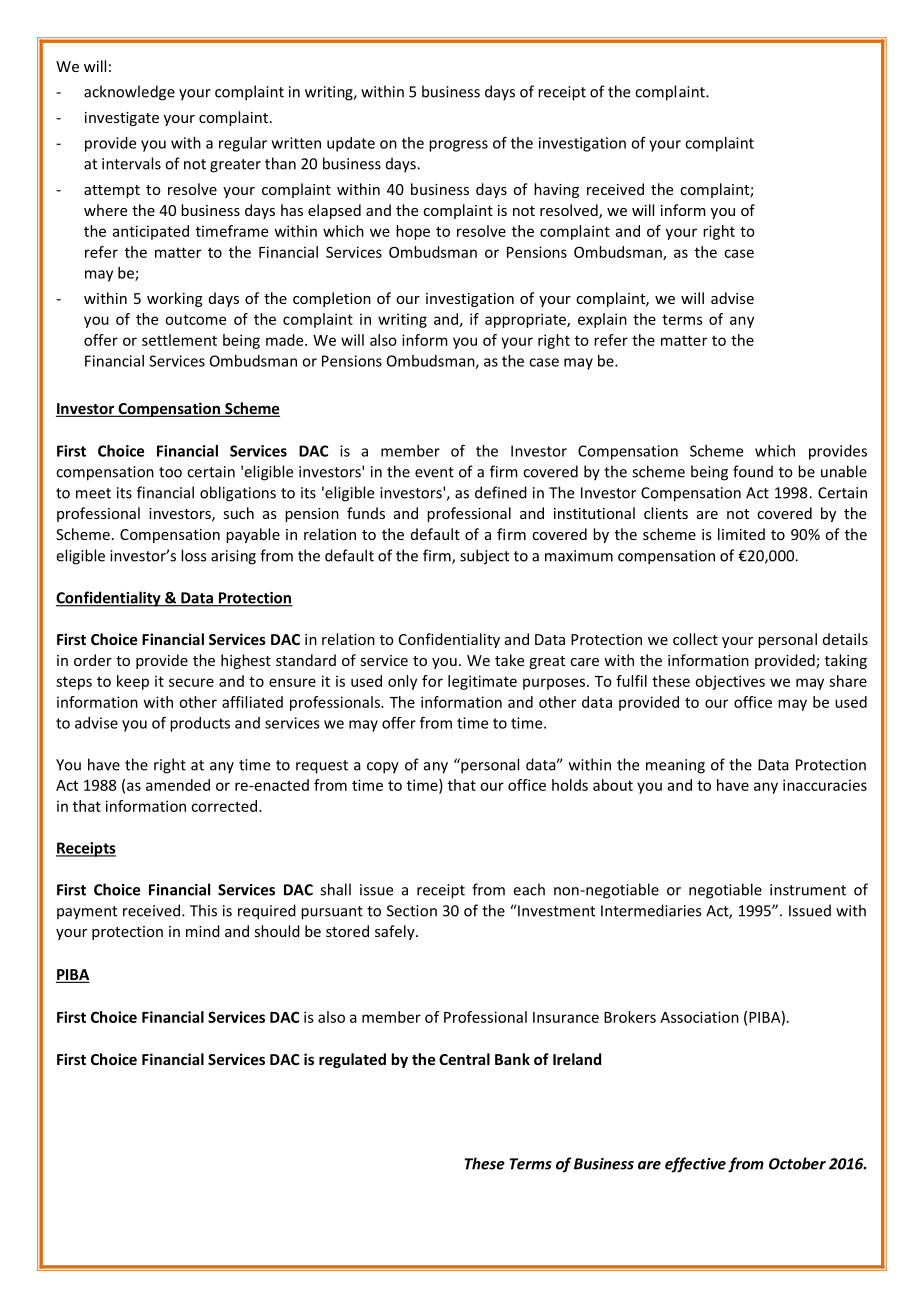 This document has width=924, height=1308. What do you see at coordinates (200, 724) in the document?
I see `products` at bounding box center [200, 724].
